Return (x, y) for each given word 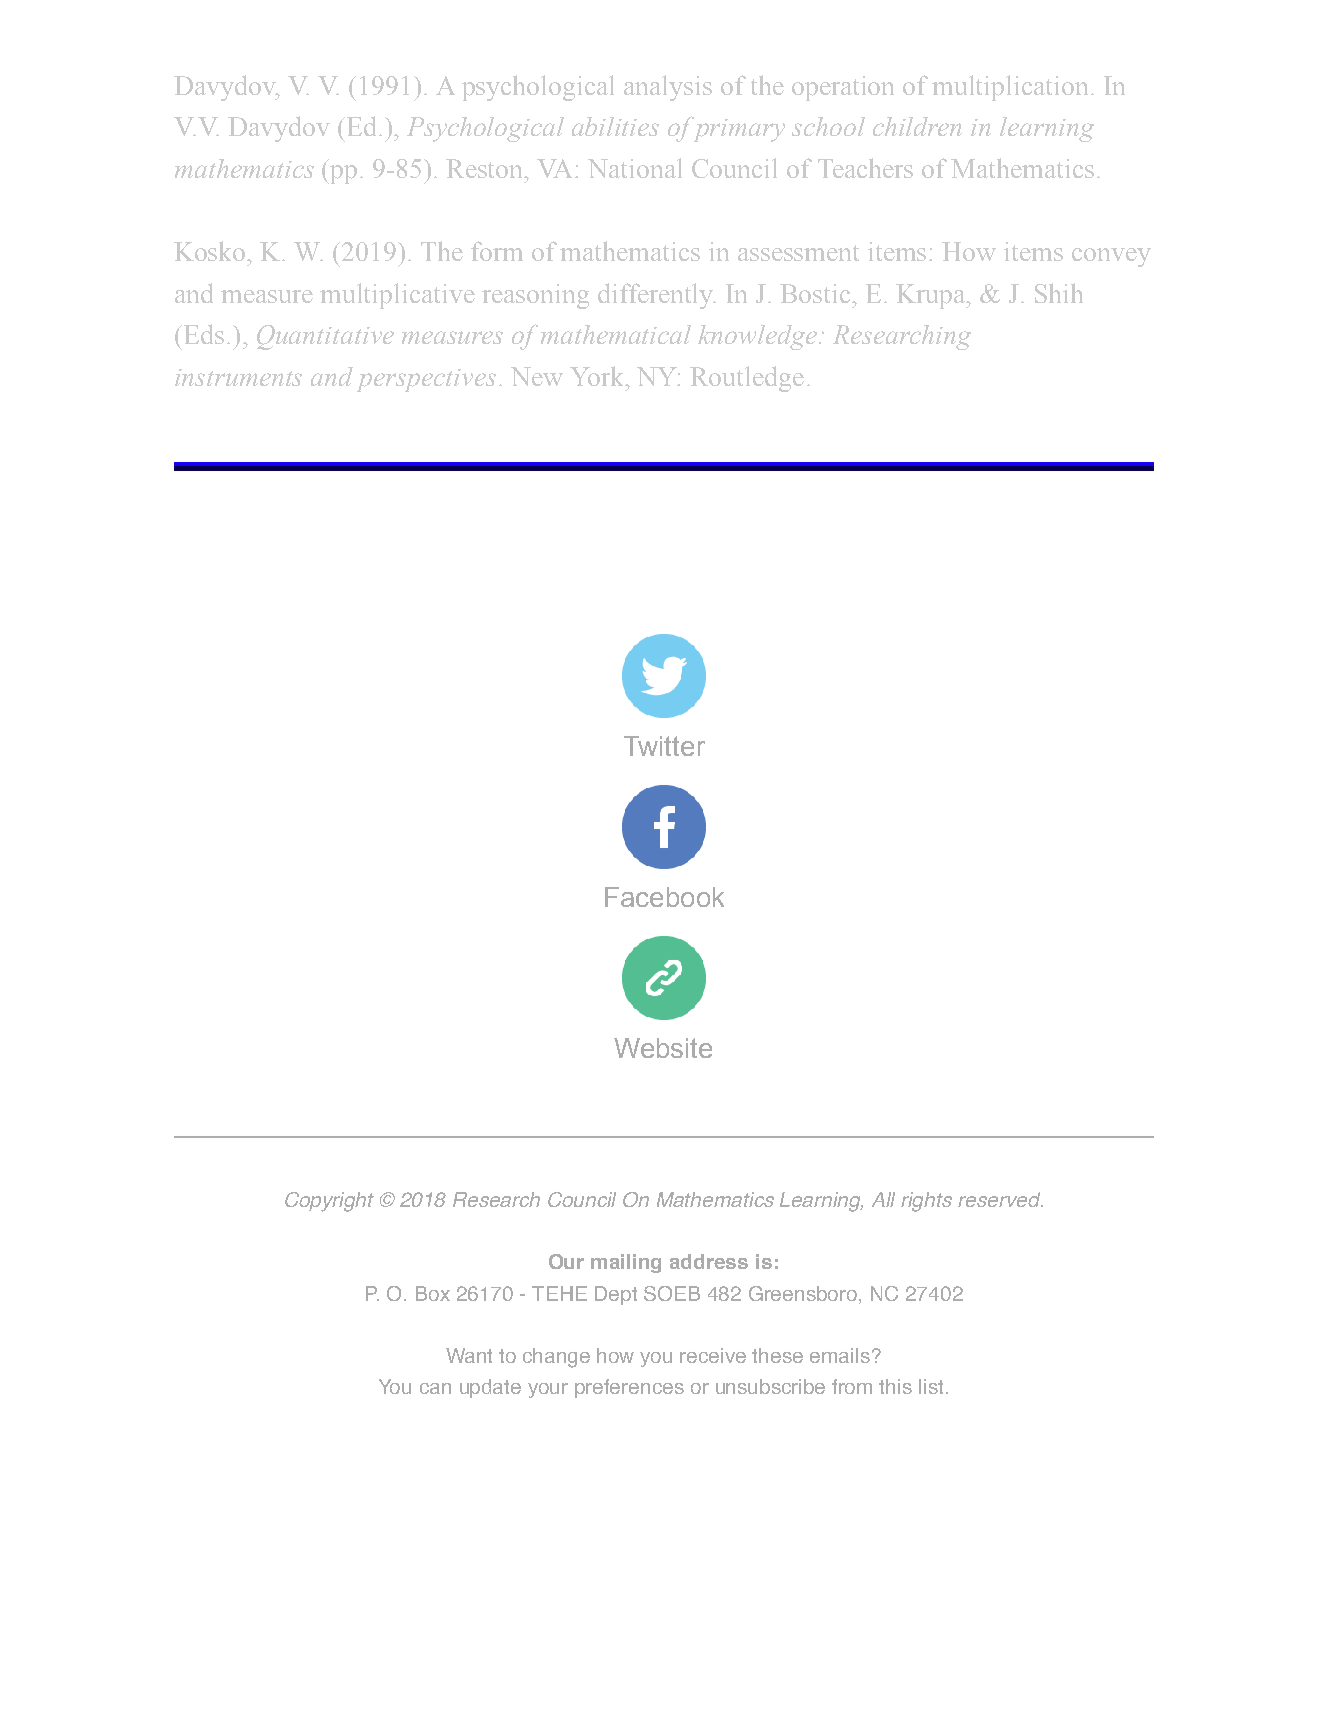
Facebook (664, 897)
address (709, 1261)
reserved (1000, 1199)
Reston (486, 168)
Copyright (329, 1202)
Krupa (932, 296)
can (435, 1388)
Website (663, 1048)
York (598, 376)
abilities (615, 126)
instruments (238, 377)
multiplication (1010, 88)
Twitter (664, 746)
